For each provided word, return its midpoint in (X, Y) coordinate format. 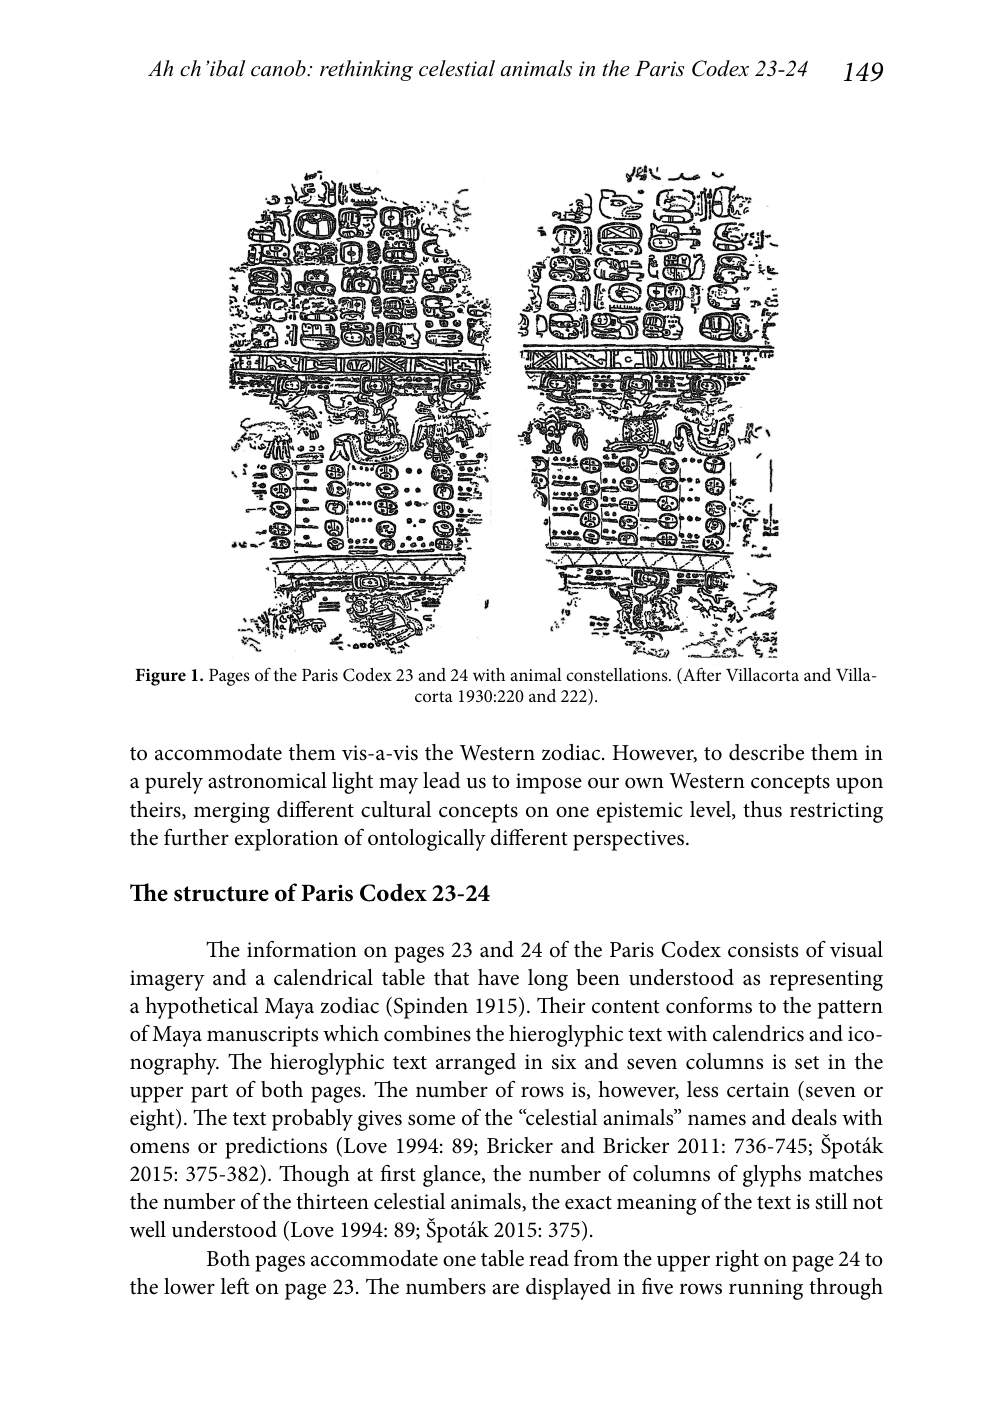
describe (766, 752)
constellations (618, 675)
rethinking (366, 70)
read (549, 1258)
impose (549, 783)
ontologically (427, 840)
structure (221, 894)
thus (762, 809)
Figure (161, 677)
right (737, 1261)
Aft (694, 675)
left (235, 1286)
